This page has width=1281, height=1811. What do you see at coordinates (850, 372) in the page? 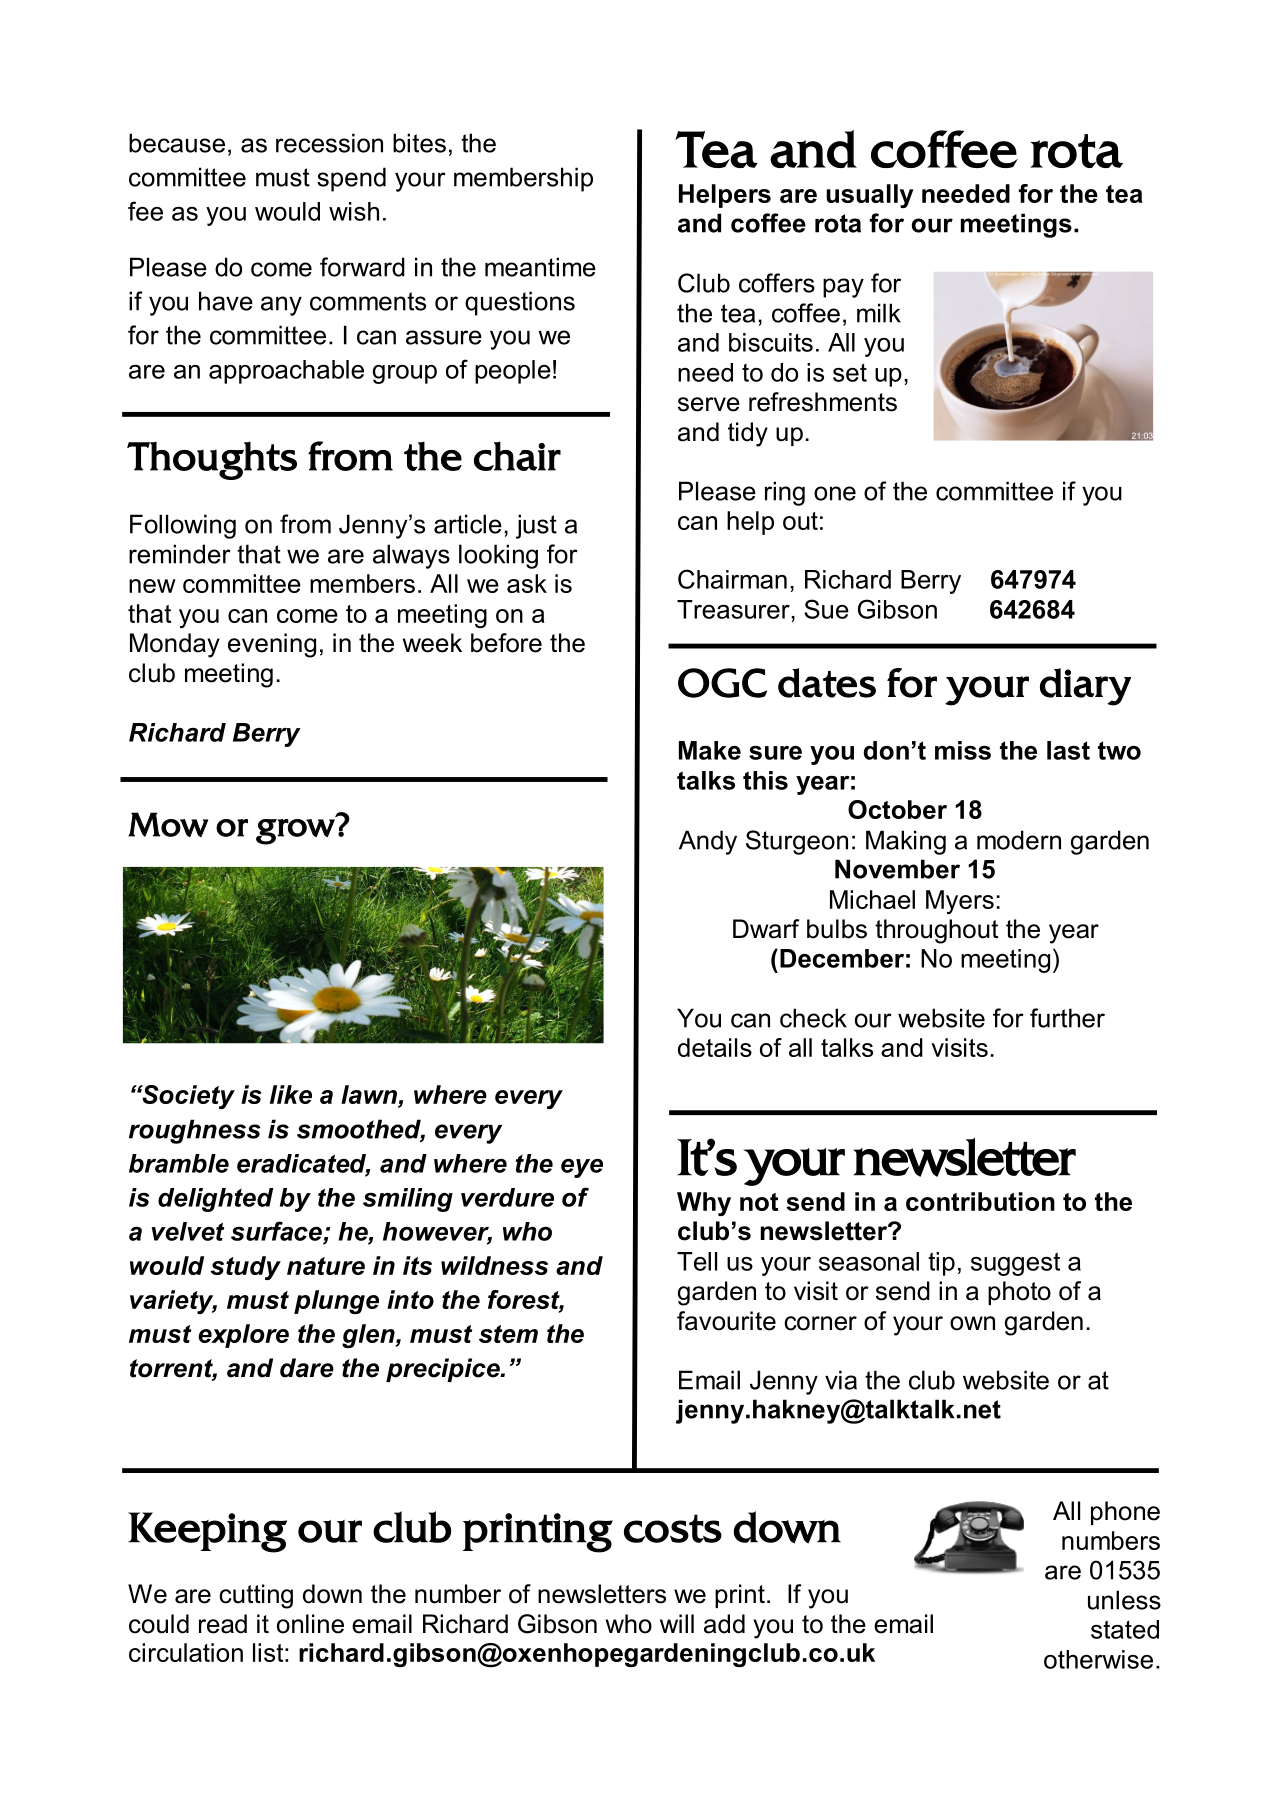
I see `set` at bounding box center [850, 372].
